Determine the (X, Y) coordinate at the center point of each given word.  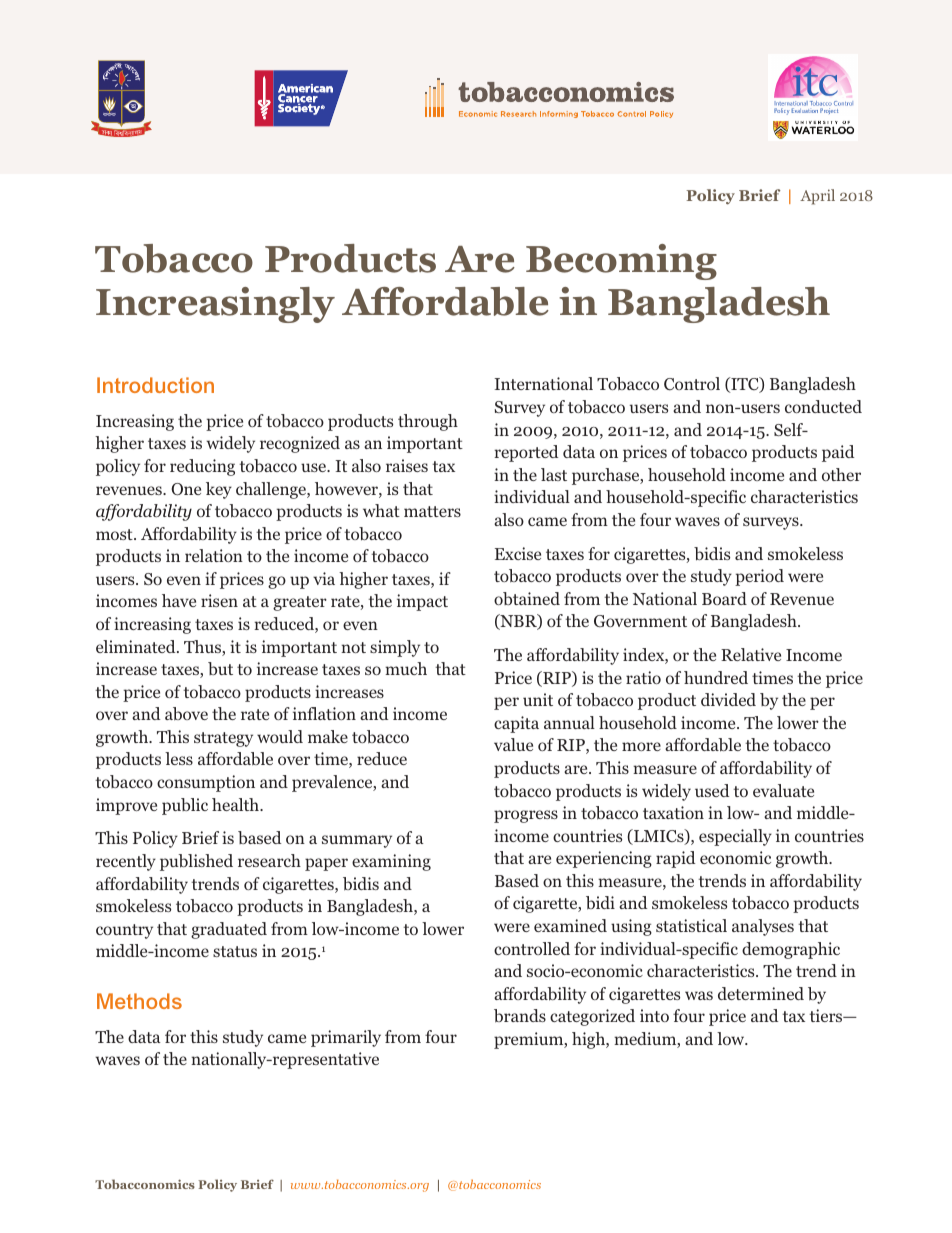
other (841, 474)
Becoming (621, 262)
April (817, 197)
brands (520, 1016)
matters (432, 511)
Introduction (155, 385)
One (186, 489)
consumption (206, 783)
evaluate (783, 790)
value (513, 744)
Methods (139, 1001)
